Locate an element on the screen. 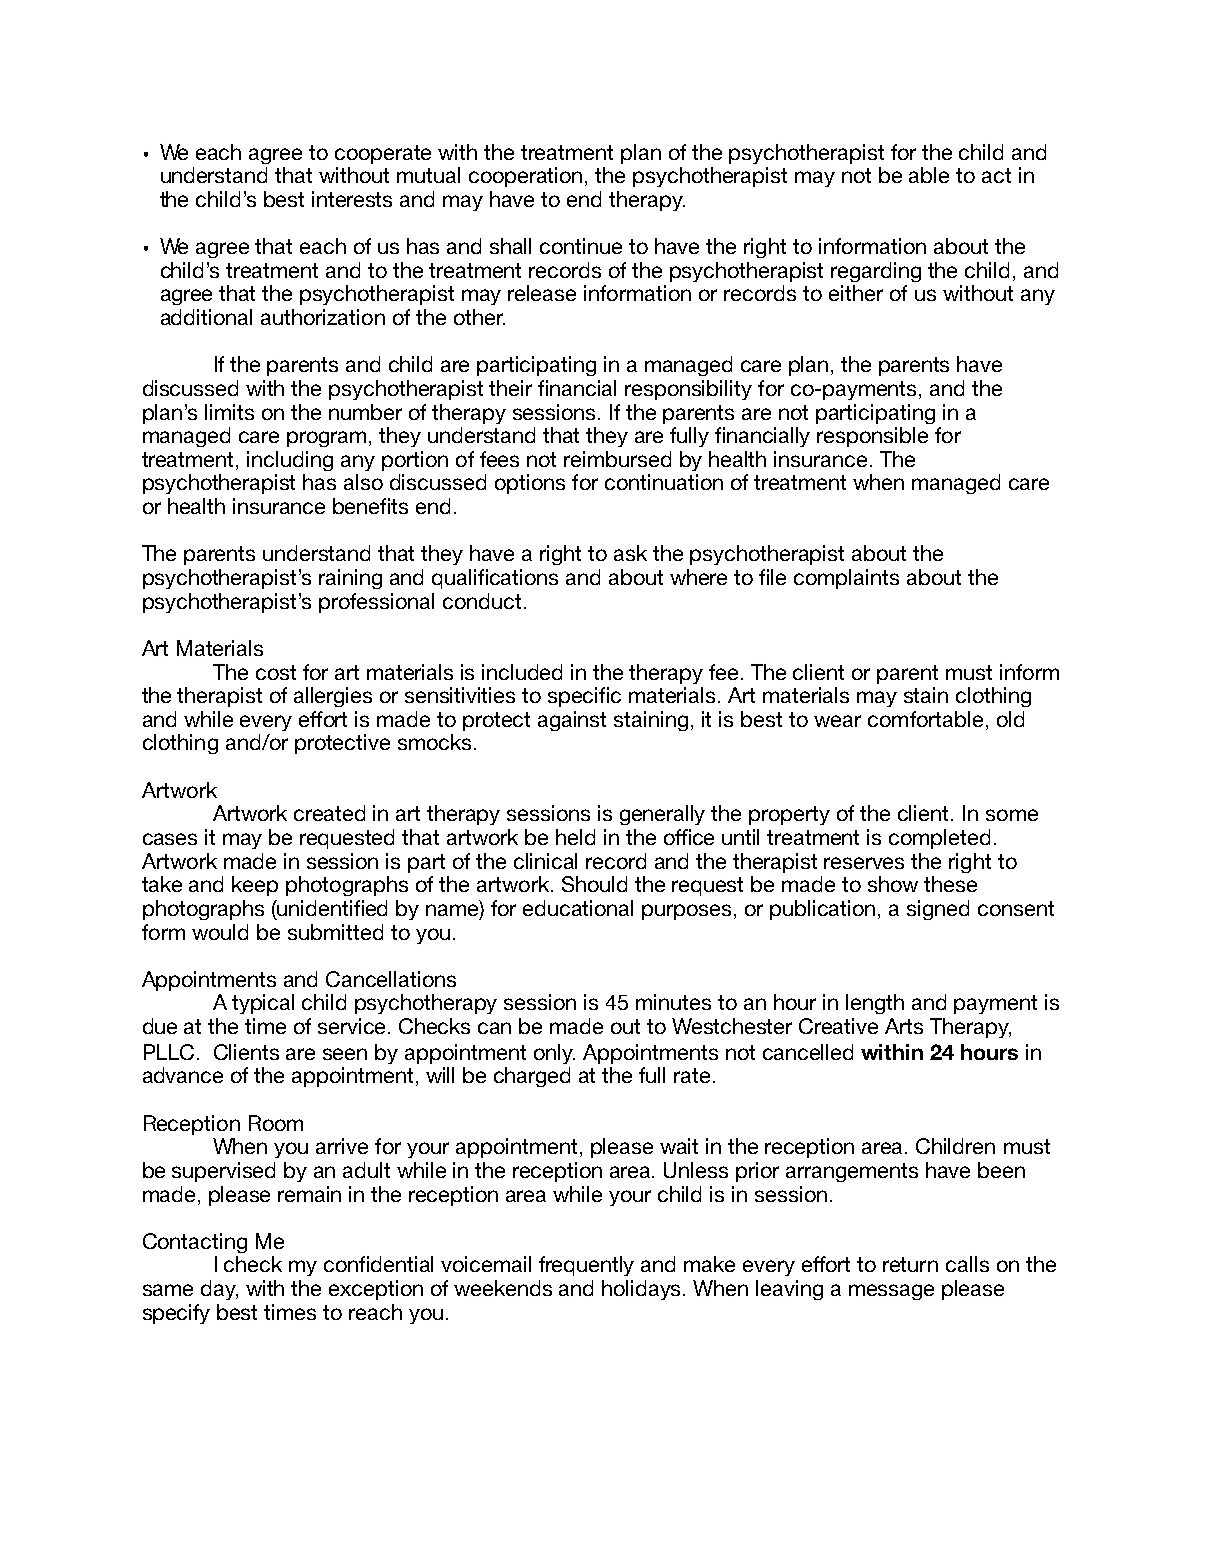  Contacting is located at coordinates (195, 1243).
